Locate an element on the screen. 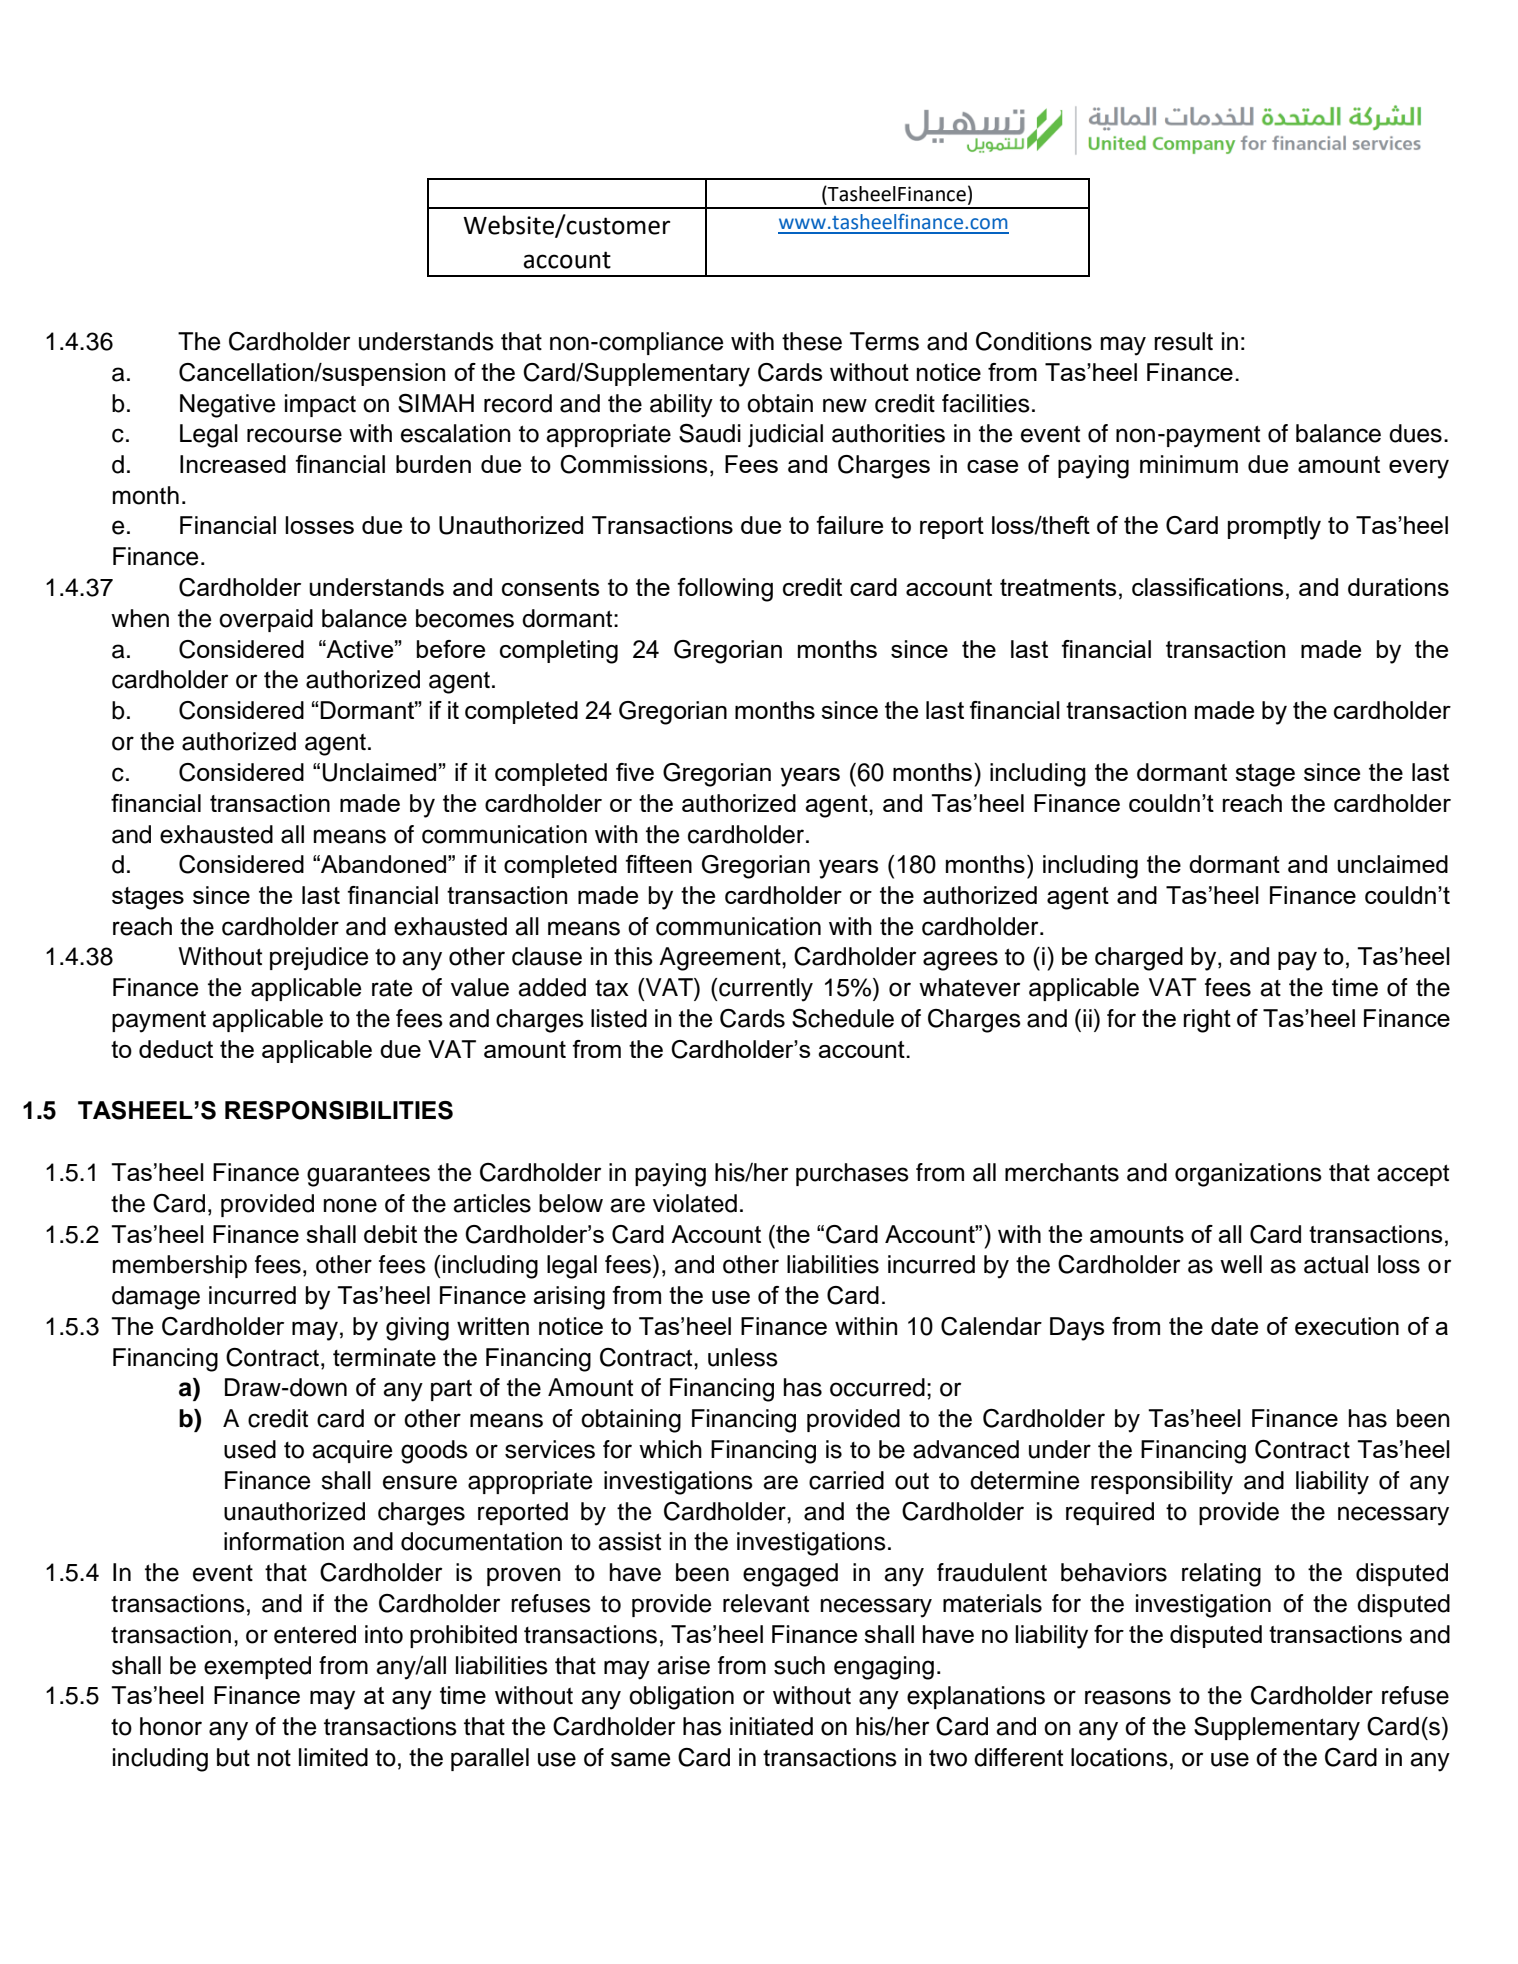  well is located at coordinates (1241, 1264).
